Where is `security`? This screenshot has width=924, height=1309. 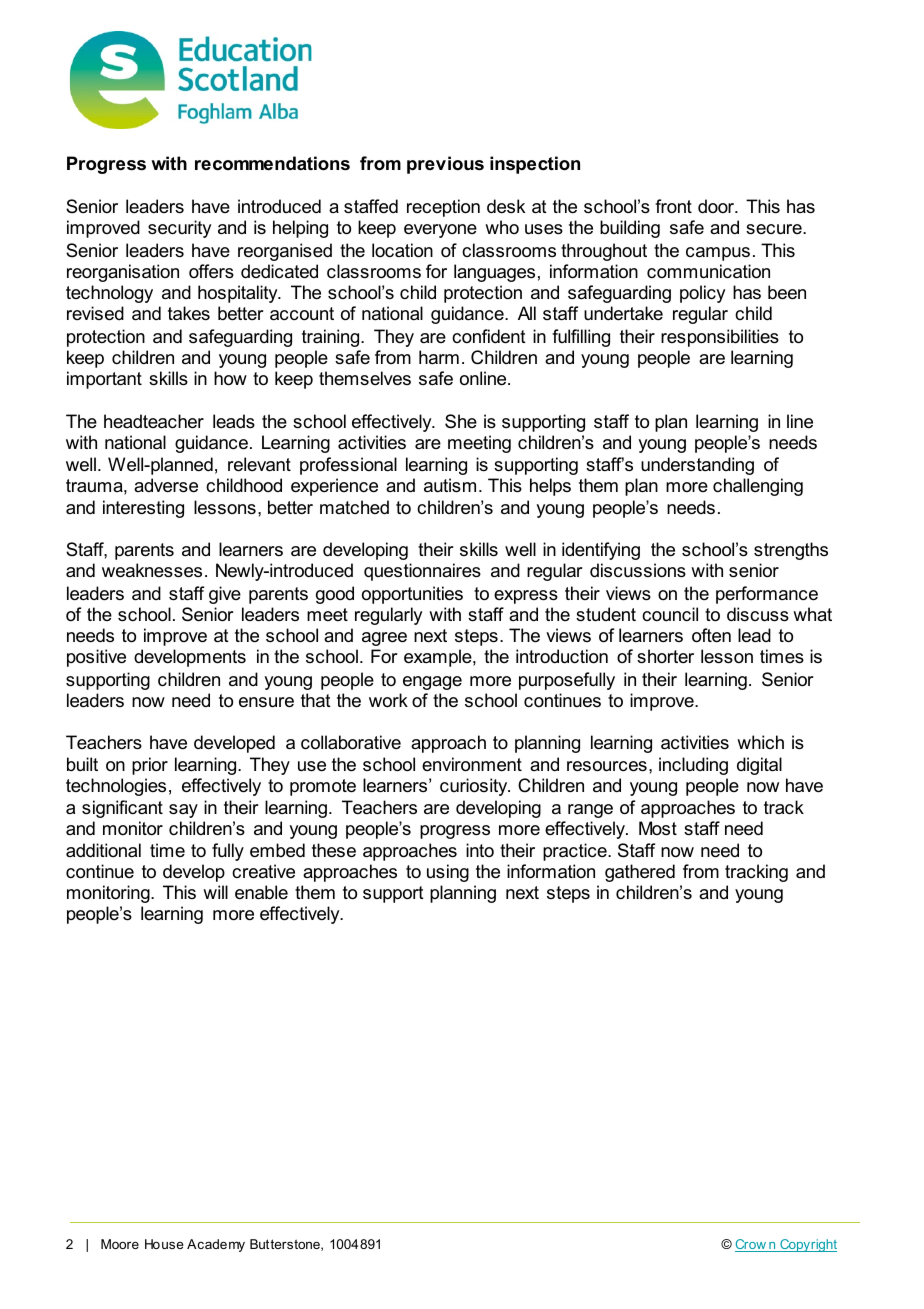
security is located at coordinates (179, 229).
